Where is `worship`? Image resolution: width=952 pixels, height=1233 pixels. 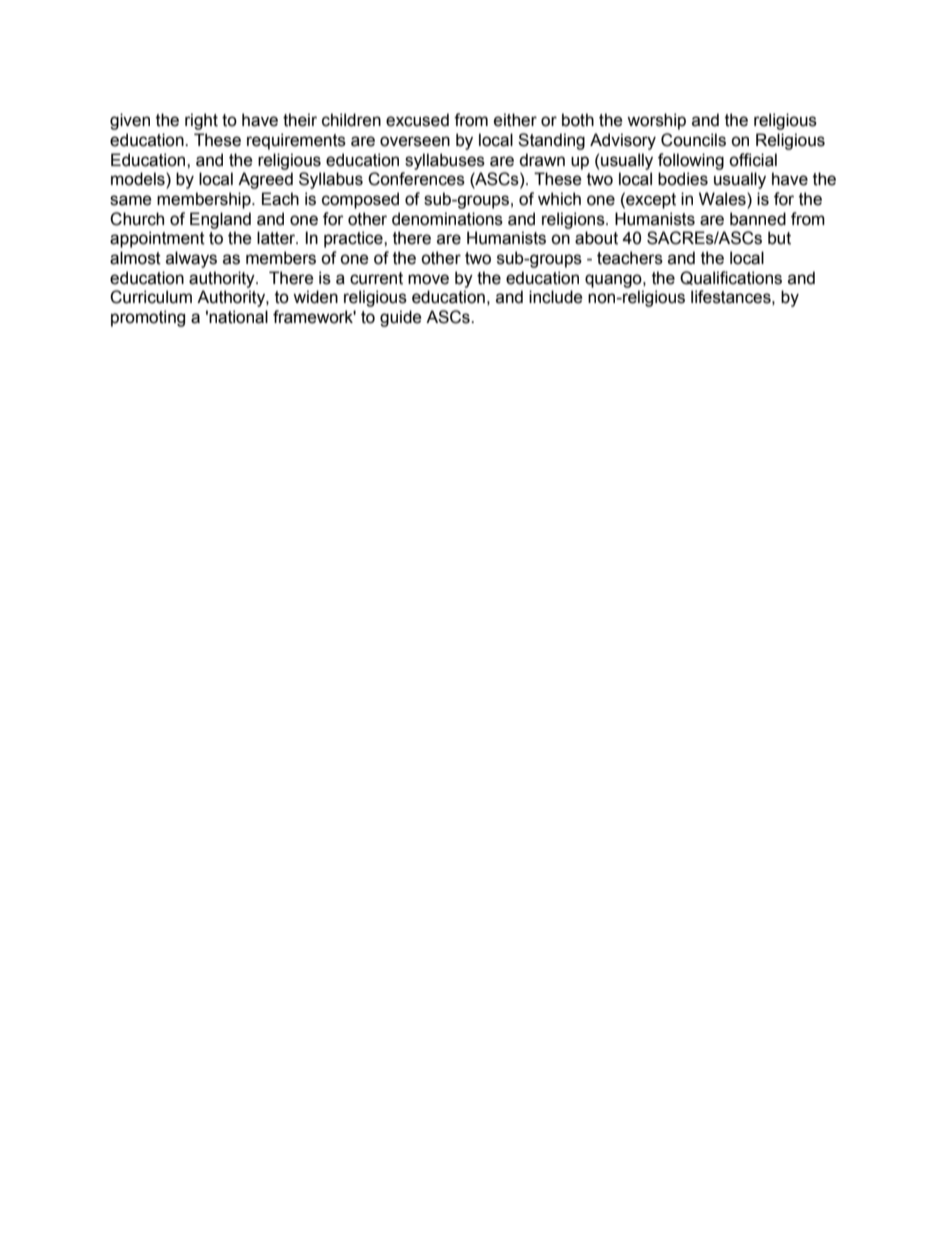 worship is located at coordinates (656, 121).
